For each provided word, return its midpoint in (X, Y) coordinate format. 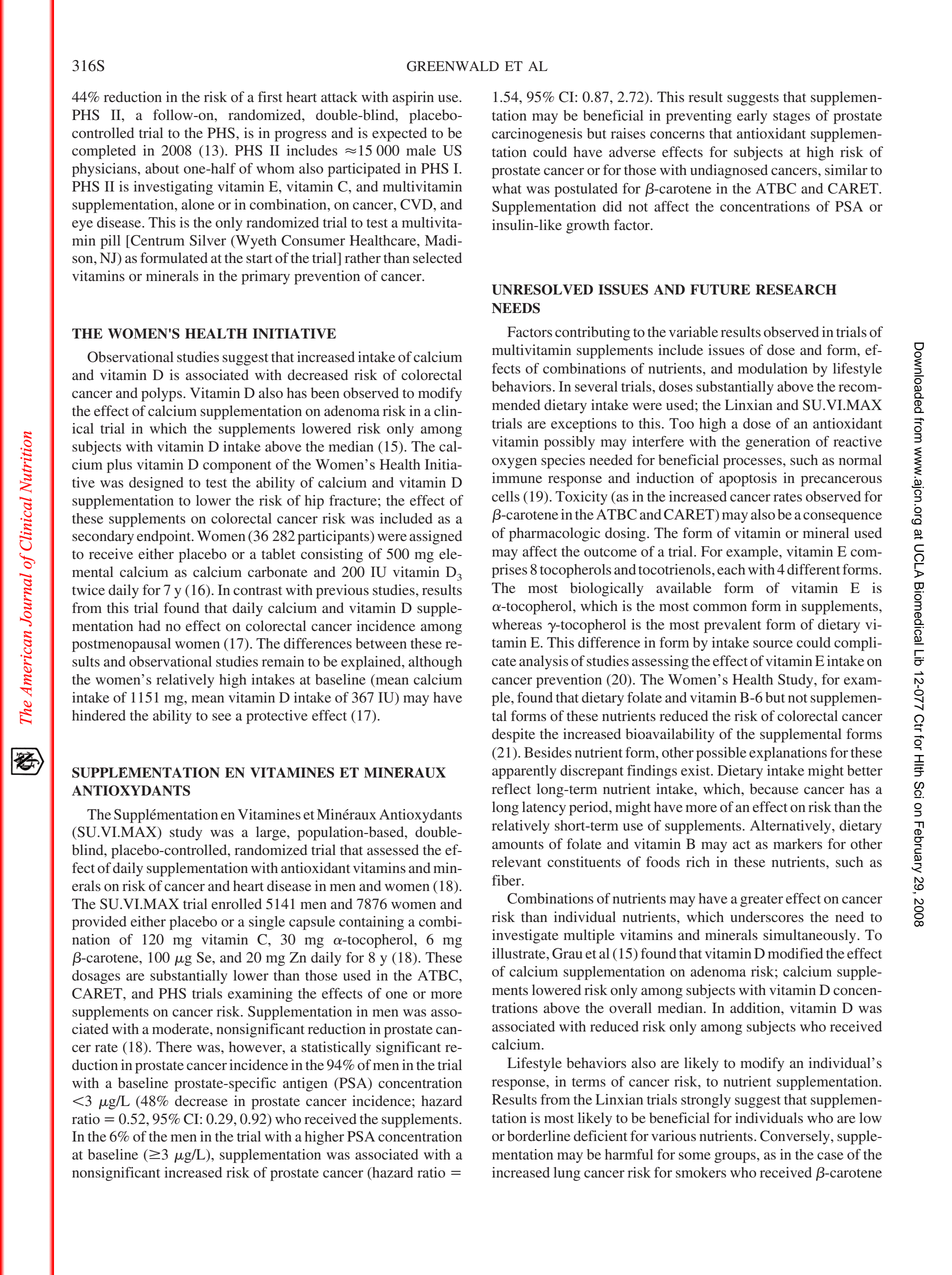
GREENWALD (453, 66)
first (270, 96)
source (773, 644)
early (752, 117)
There (174, 1046)
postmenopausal (121, 645)
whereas (517, 624)
